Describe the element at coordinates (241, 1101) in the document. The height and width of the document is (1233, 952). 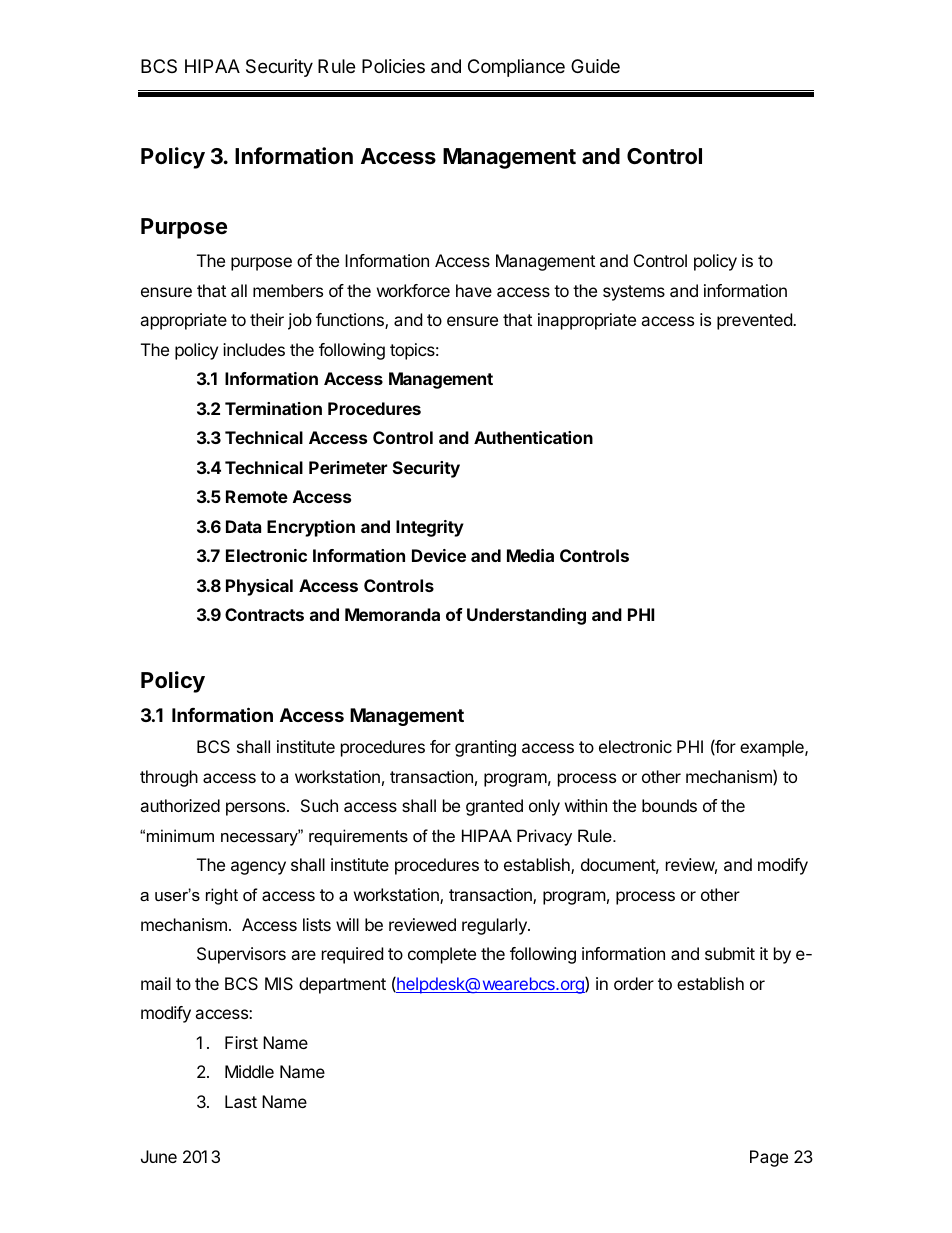
I see `Last` at that location.
